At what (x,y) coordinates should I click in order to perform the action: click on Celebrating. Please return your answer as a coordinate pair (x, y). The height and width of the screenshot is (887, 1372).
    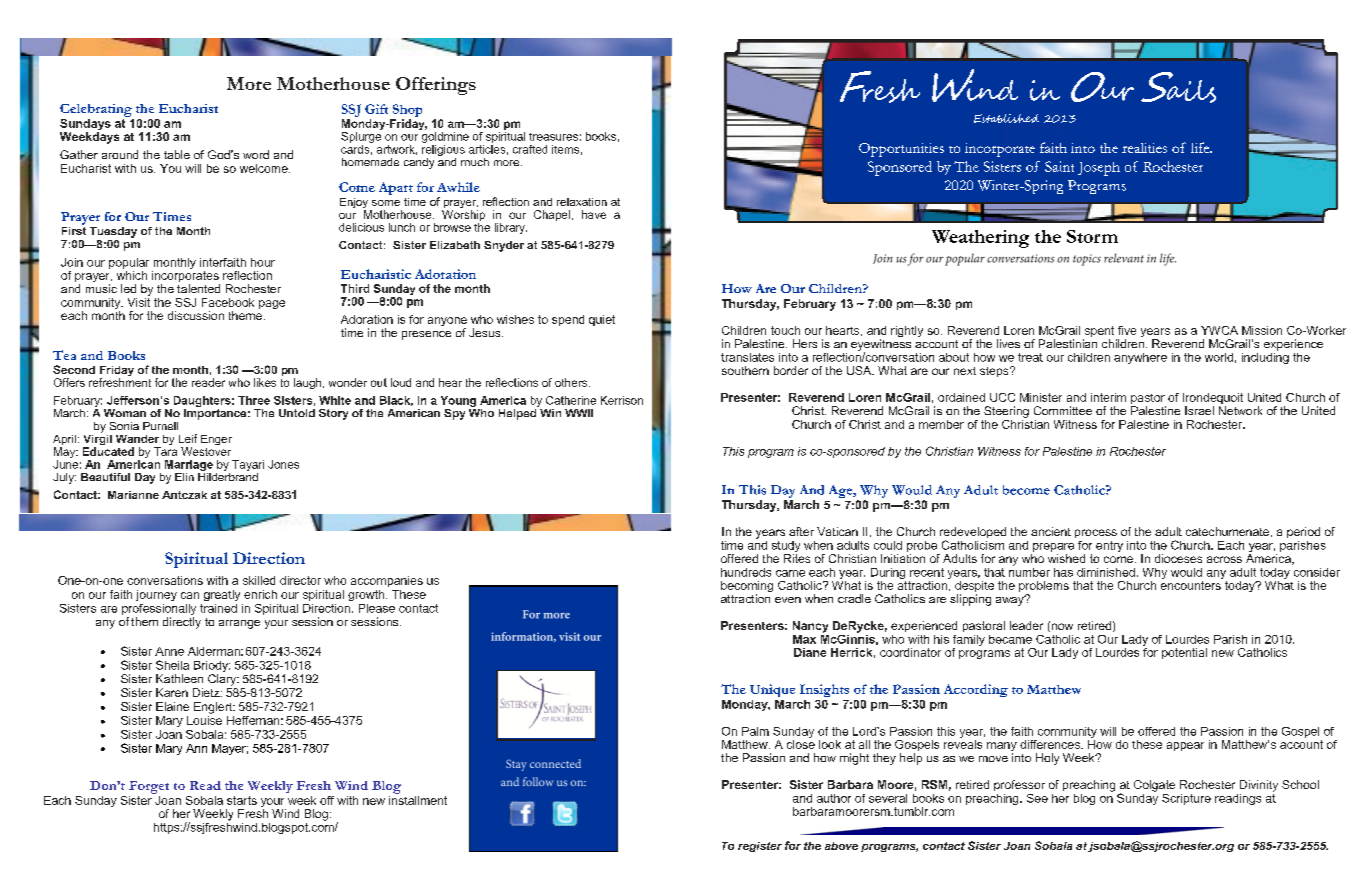
    Looking at the image, I should click on (96, 110).
